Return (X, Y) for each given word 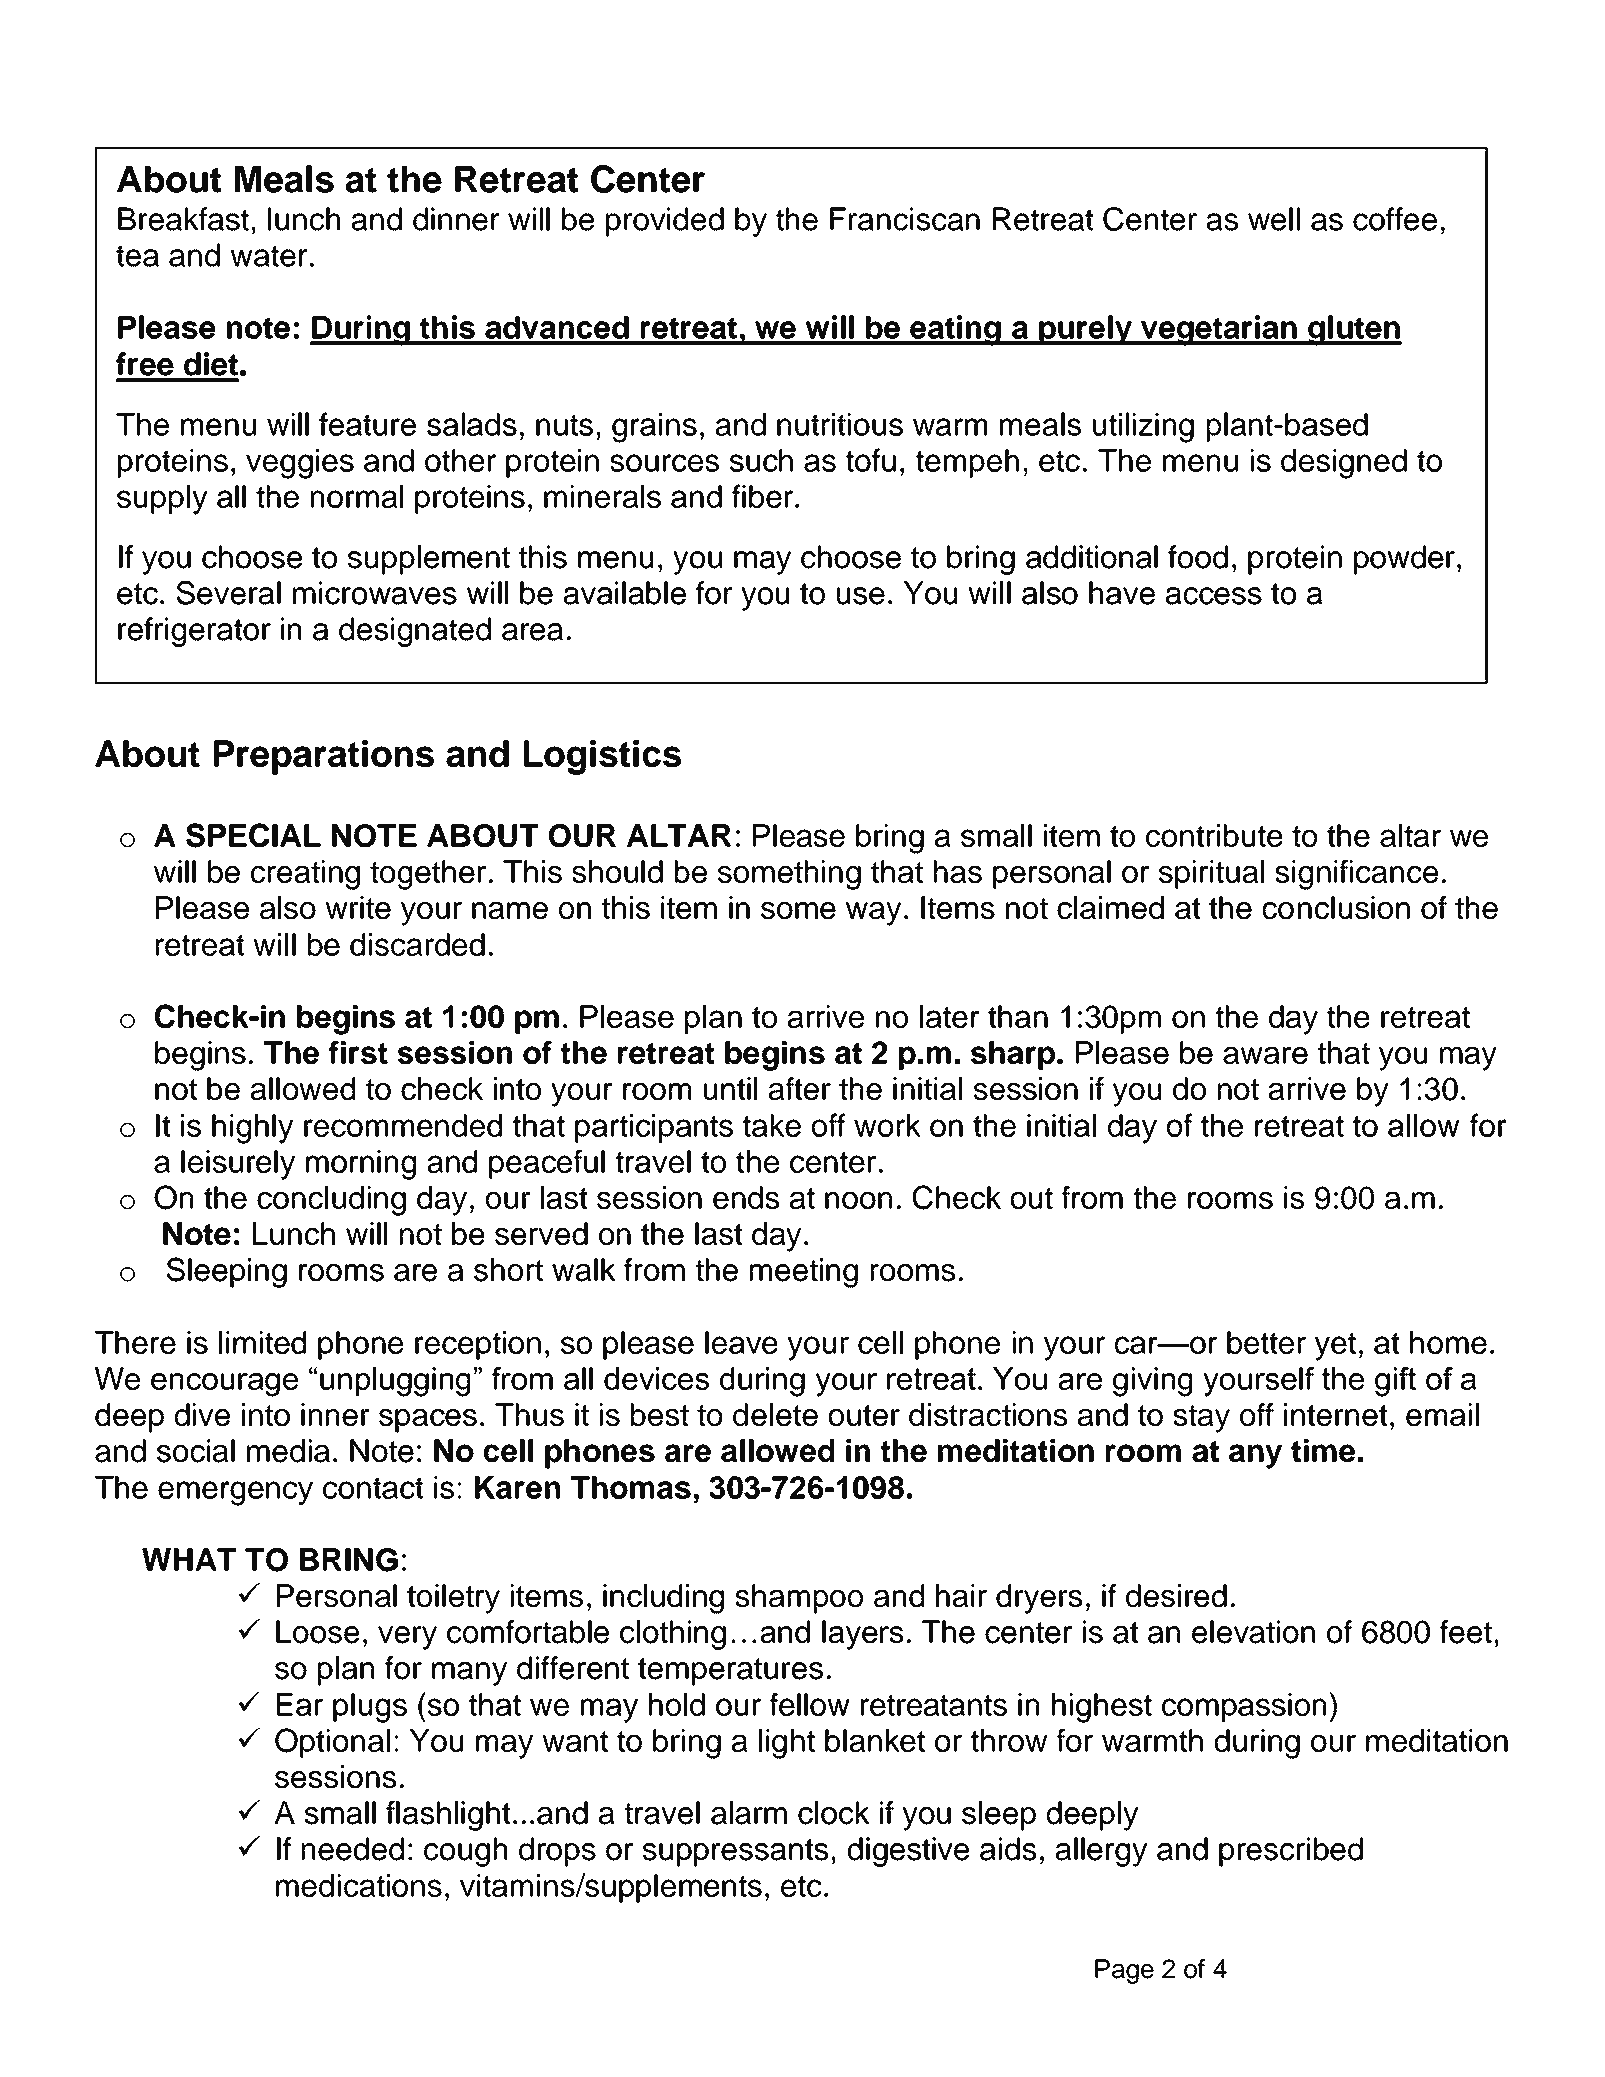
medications (359, 1885)
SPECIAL (253, 835)
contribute (1214, 835)
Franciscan (905, 219)
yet (1335, 1347)
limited (262, 1342)
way (873, 914)
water (269, 256)
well (1274, 219)
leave (741, 1342)
